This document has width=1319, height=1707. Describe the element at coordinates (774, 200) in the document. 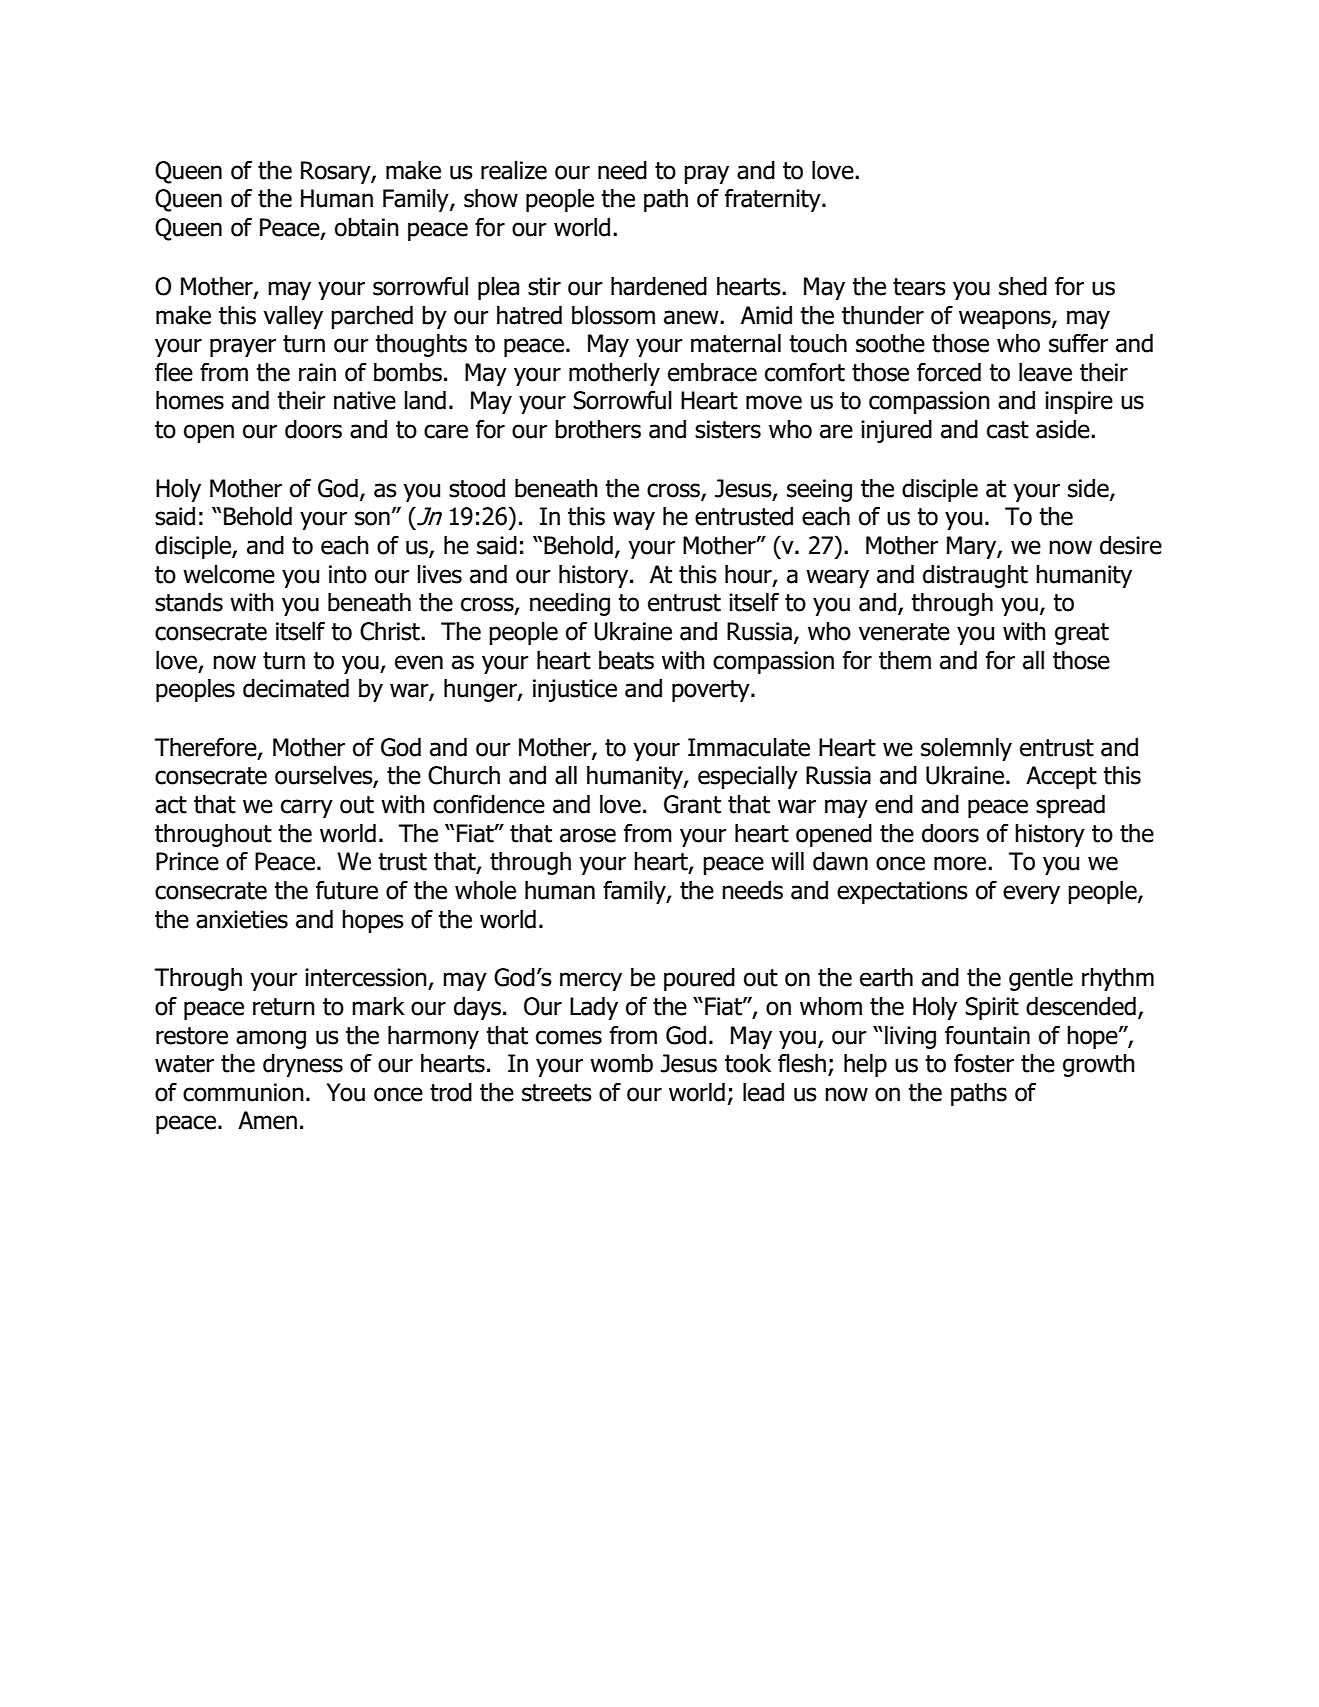

I see `fraternity` at that location.
